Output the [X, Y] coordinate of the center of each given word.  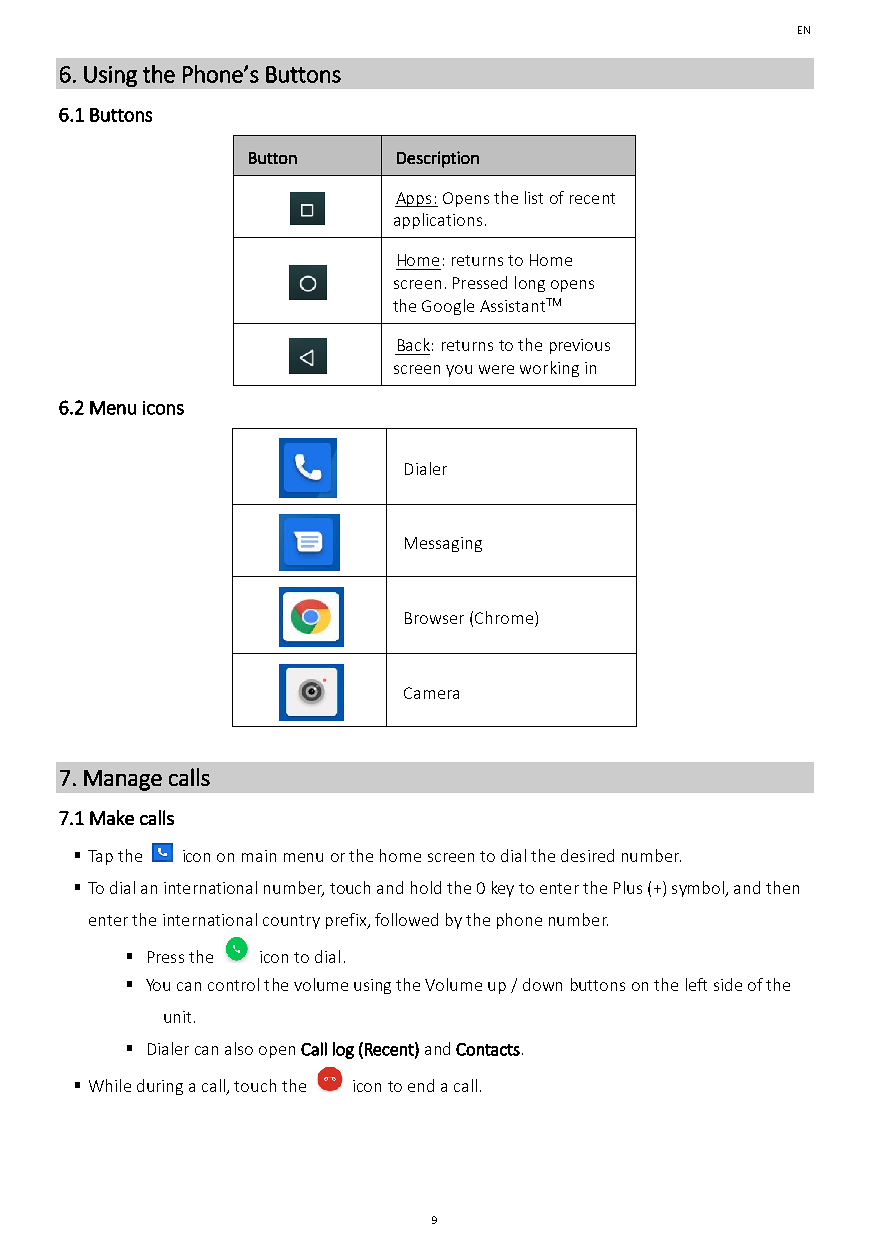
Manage [123, 780]
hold [426, 887]
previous [580, 346]
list [534, 197]
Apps [414, 199]
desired [587, 855]
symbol [699, 889]
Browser [434, 618]
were [496, 369]
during [160, 1087]
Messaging [443, 544]
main [259, 856]
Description [438, 159]
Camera [431, 693]
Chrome [504, 617]
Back [414, 344]
